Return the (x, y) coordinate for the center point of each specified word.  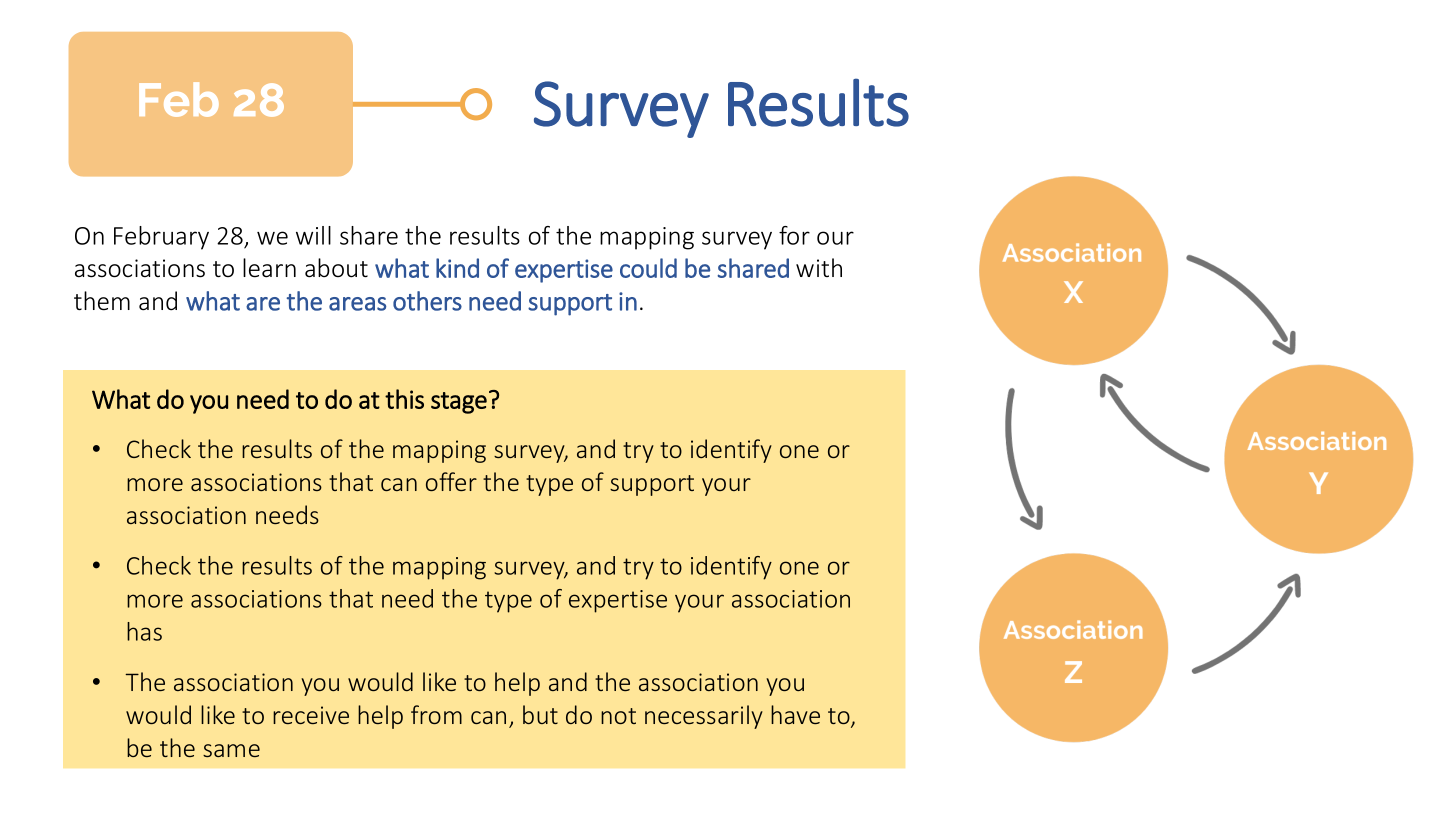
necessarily (704, 717)
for (794, 235)
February (161, 238)
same (231, 750)
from (436, 714)
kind (457, 268)
